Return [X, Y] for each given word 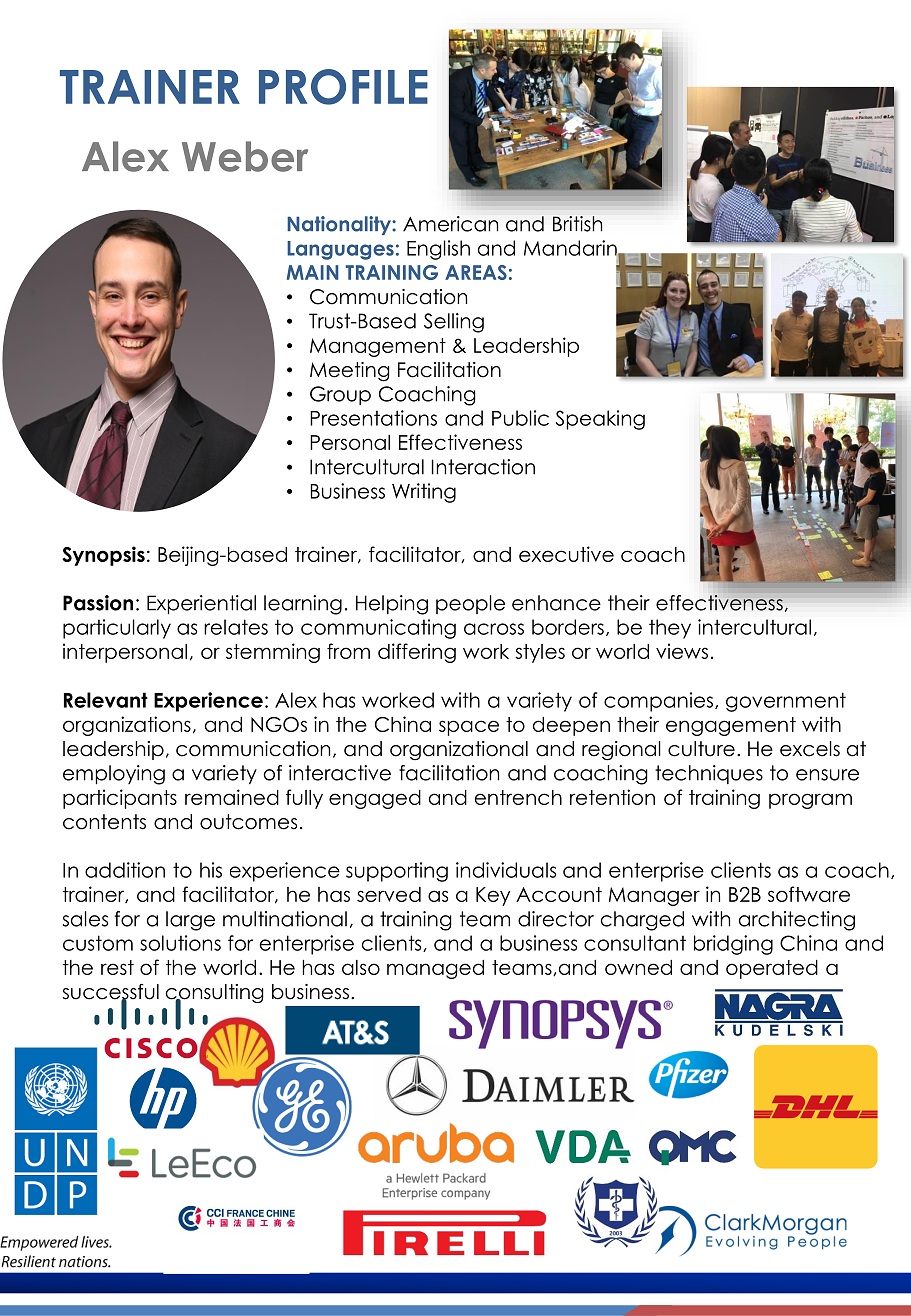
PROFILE [343, 87]
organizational [459, 750]
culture [701, 749]
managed [435, 969]
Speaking [600, 420]
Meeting [350, 372]
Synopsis [103, 556]
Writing [424, 493]
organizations [127, 726]
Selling [454, 323]
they [670, 629]
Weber [245, 156]
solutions [180, 943]
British [577, 224]
